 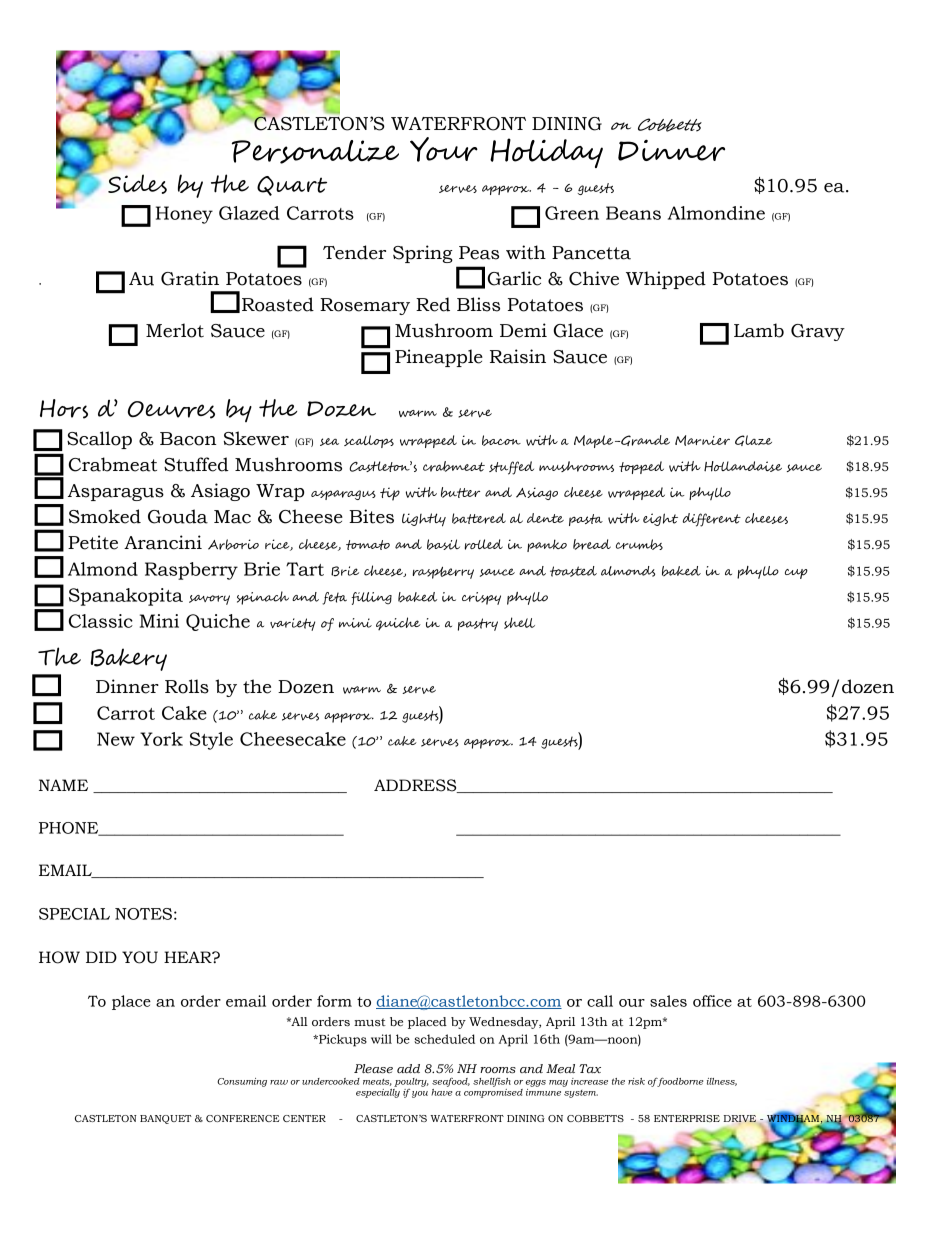 I want to click on Beans, so click(x=633, y=213).
